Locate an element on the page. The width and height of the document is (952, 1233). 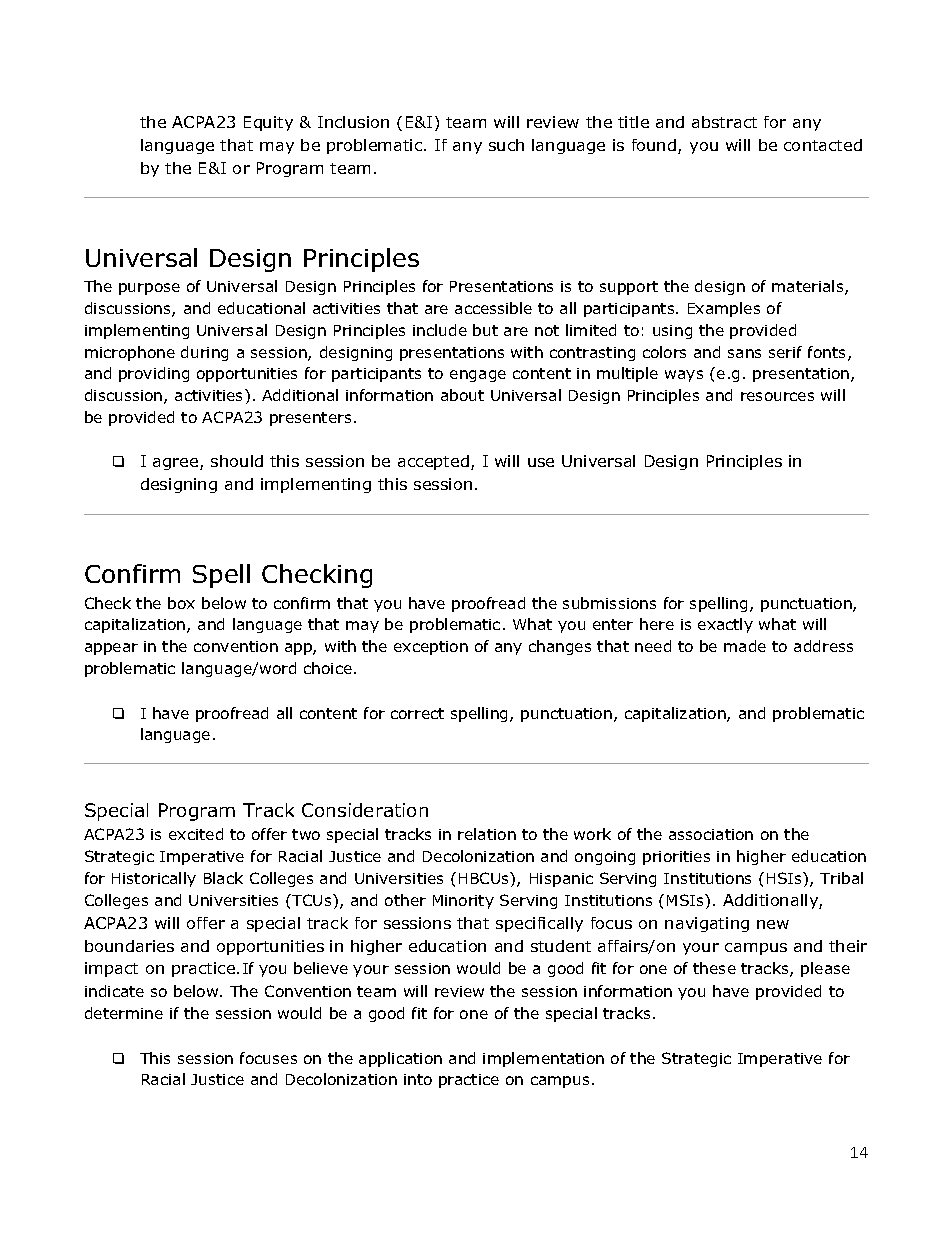
abstract is located at coordinates (724, 122).
